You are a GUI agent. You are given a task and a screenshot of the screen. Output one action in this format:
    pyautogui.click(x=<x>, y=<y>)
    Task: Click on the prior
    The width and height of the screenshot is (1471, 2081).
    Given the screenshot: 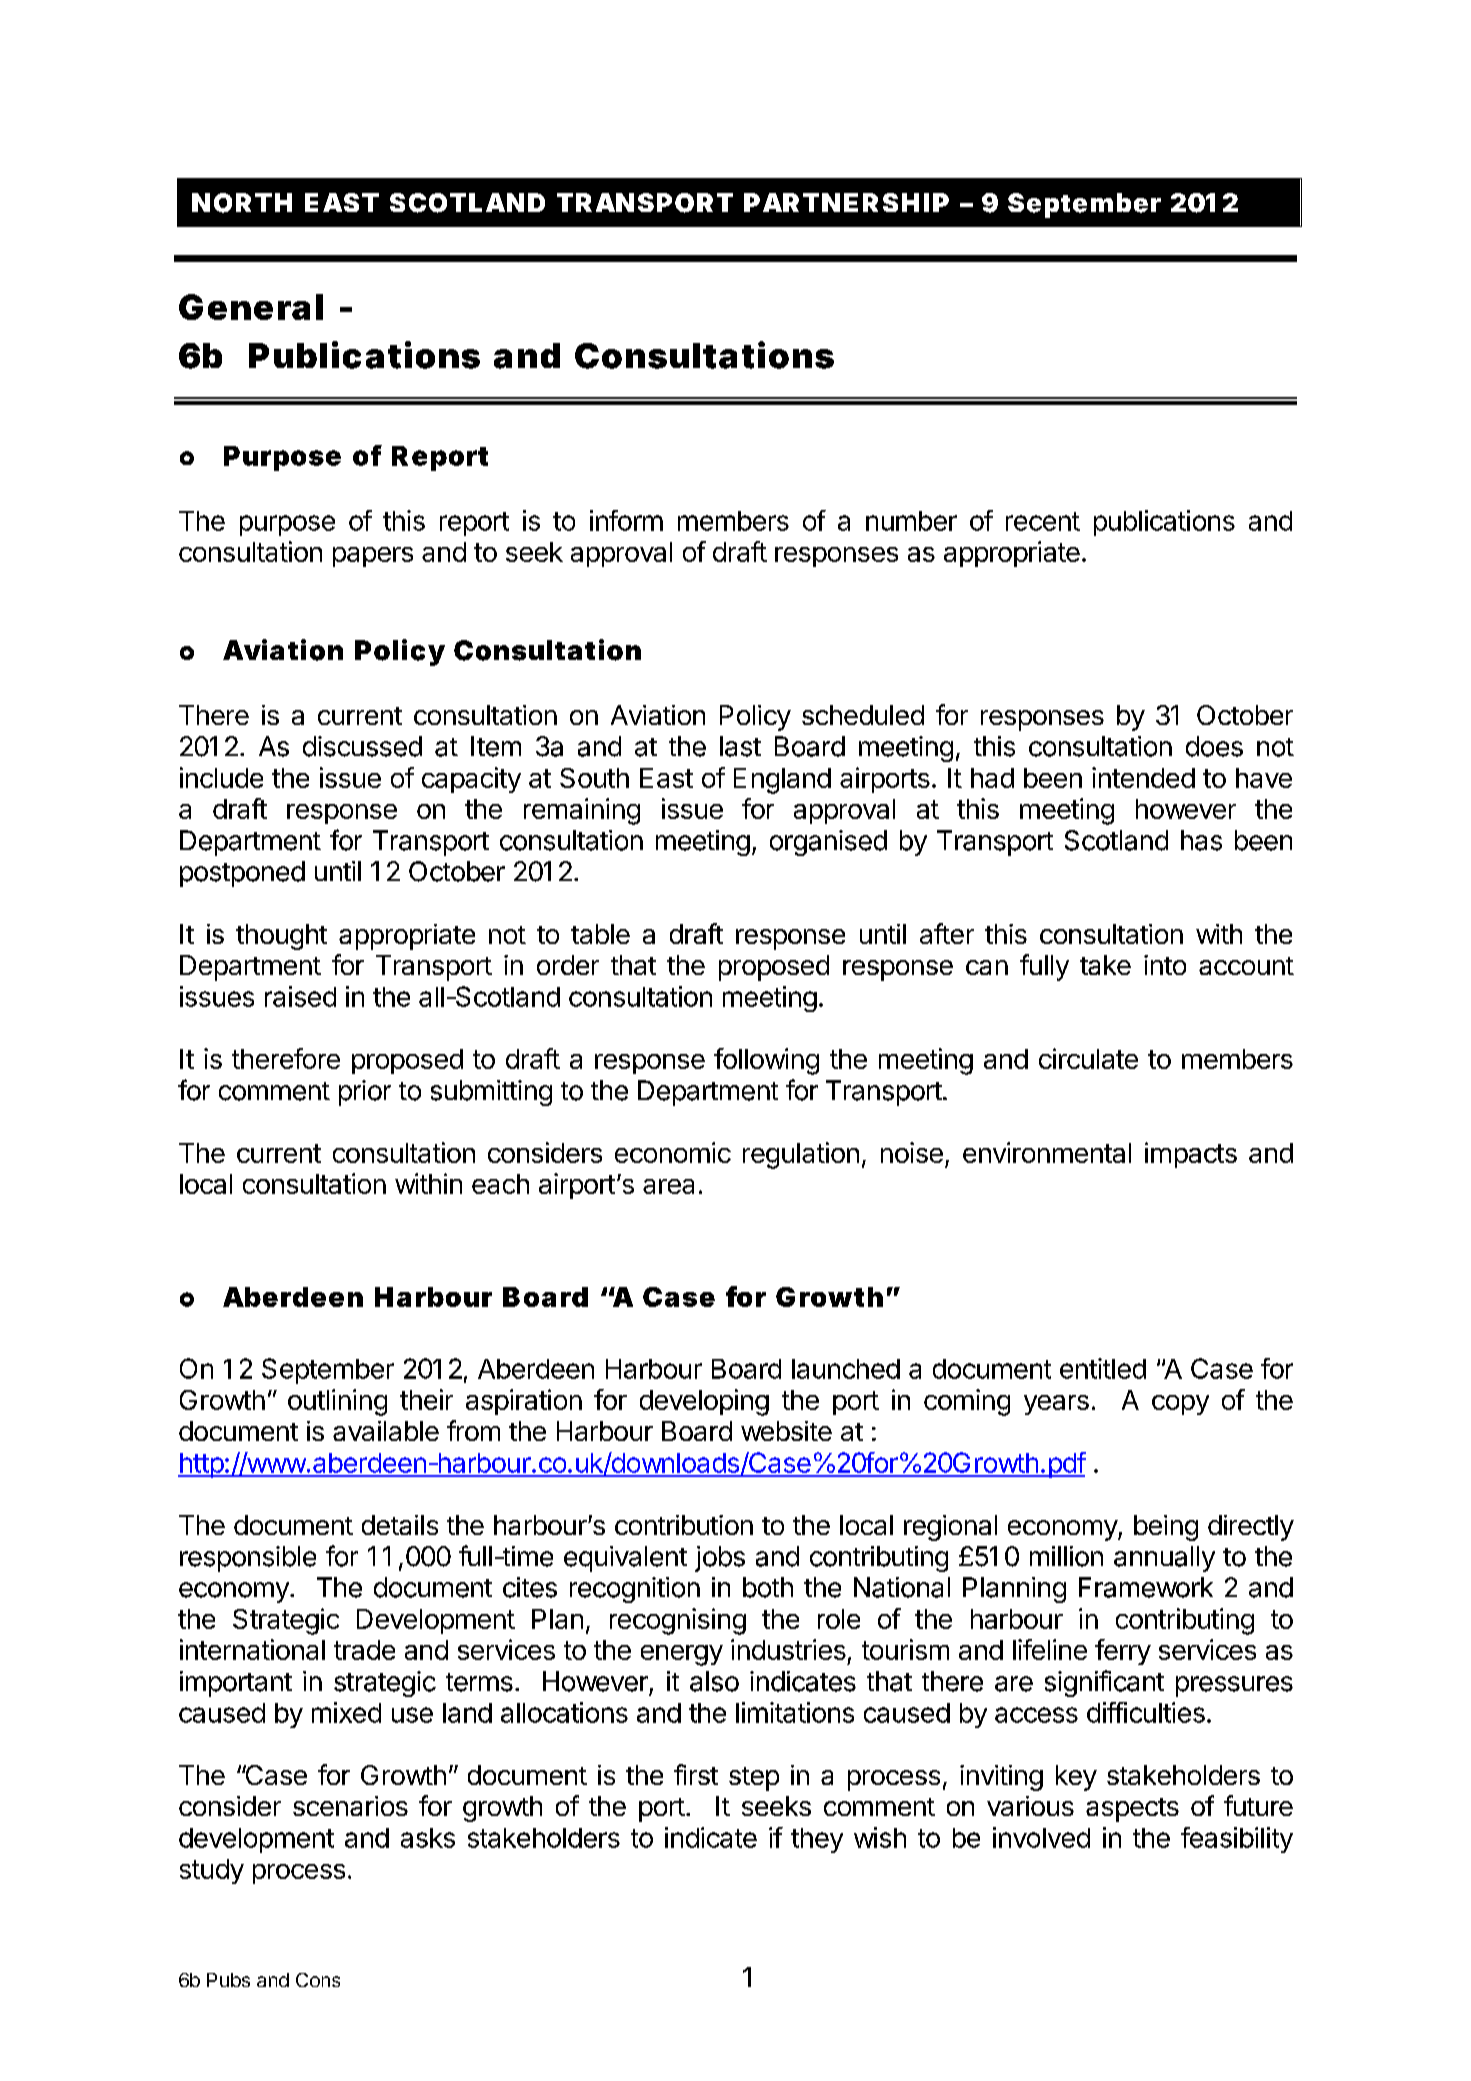 What is the action you would take?
    pyautogui.click(x=365, y=1093)
